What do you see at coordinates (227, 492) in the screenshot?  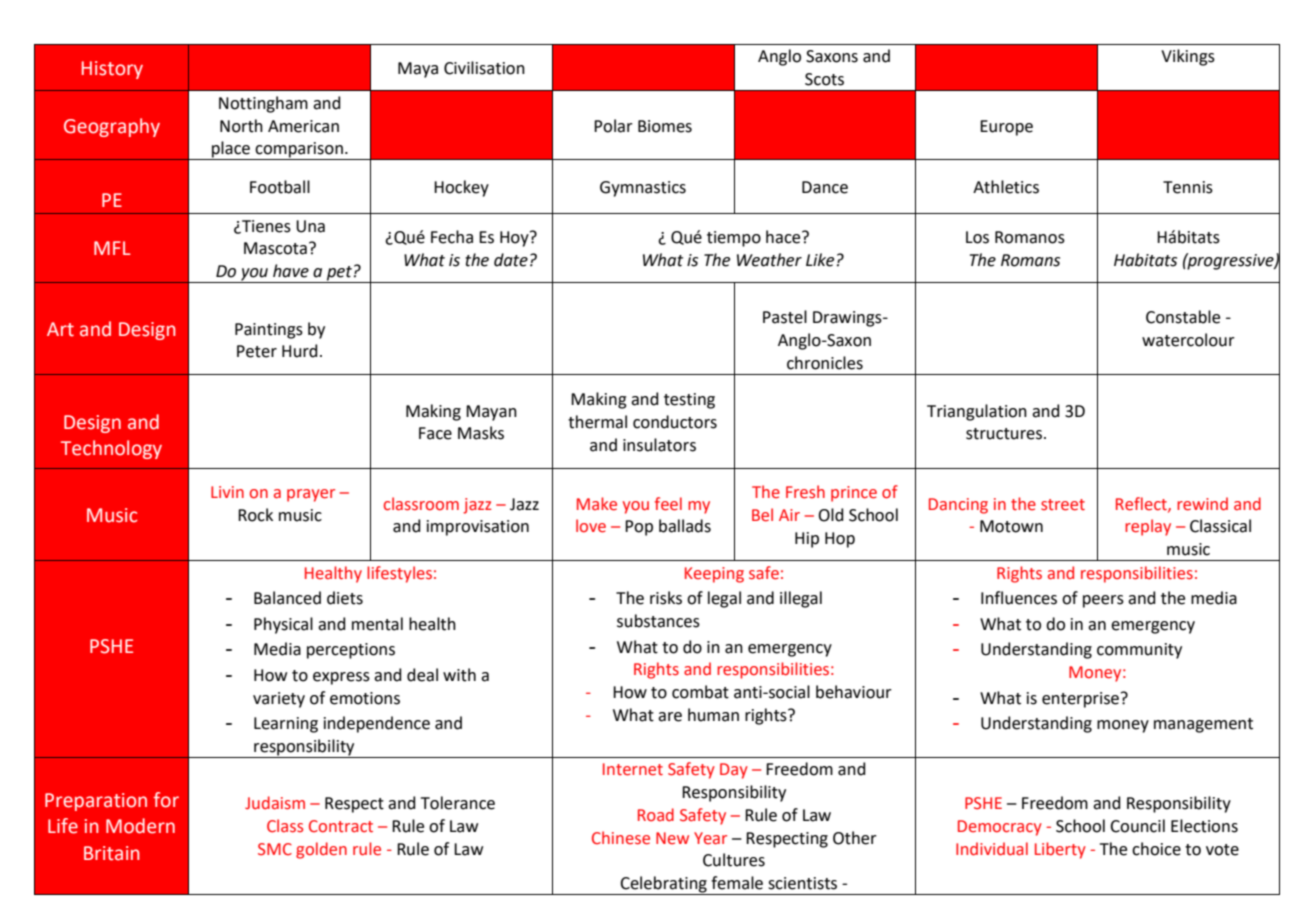 I see `Livin` at bounding box center [227, 492].
